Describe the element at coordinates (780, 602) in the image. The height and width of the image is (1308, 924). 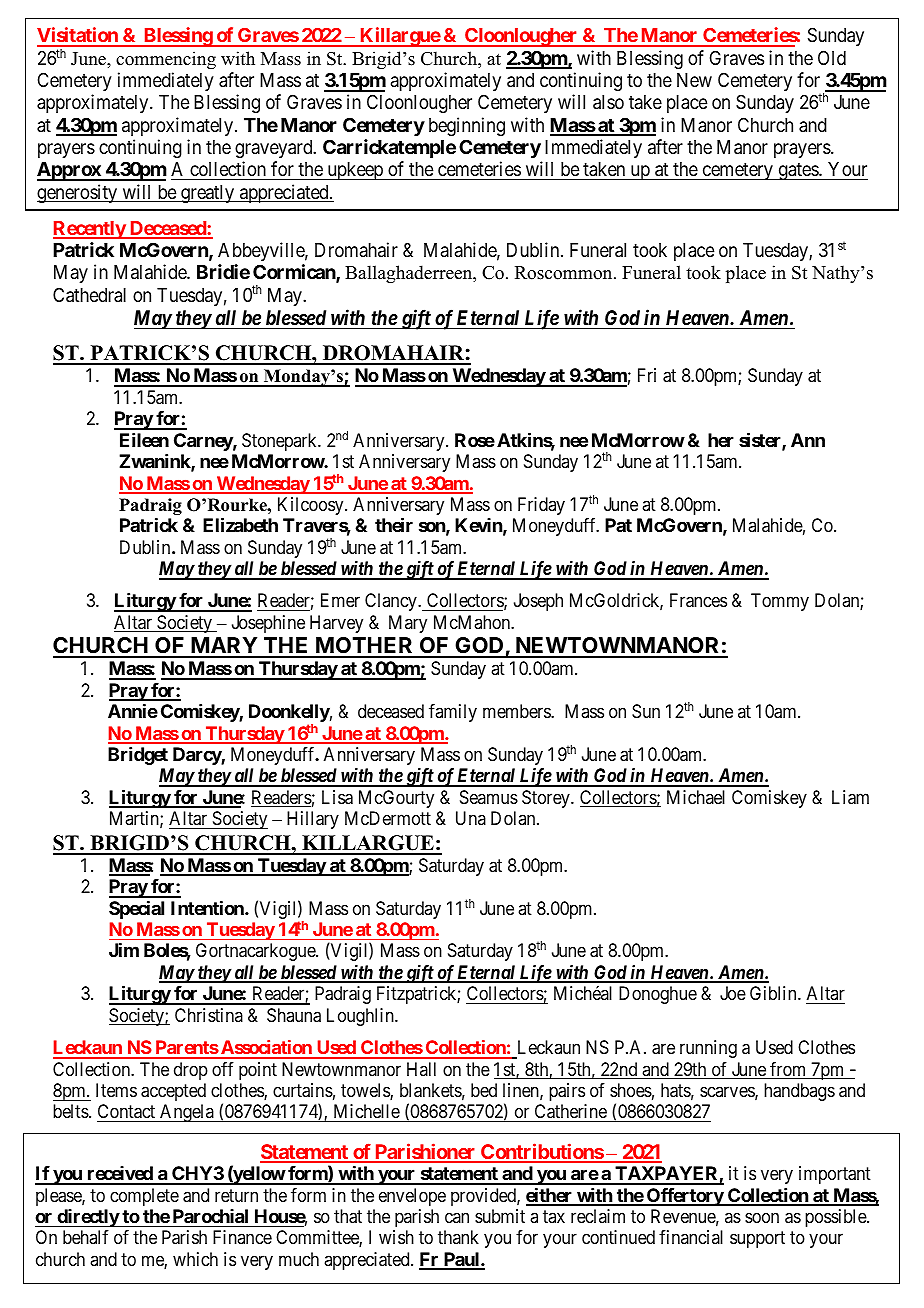
I see `Tommy` at that location.
